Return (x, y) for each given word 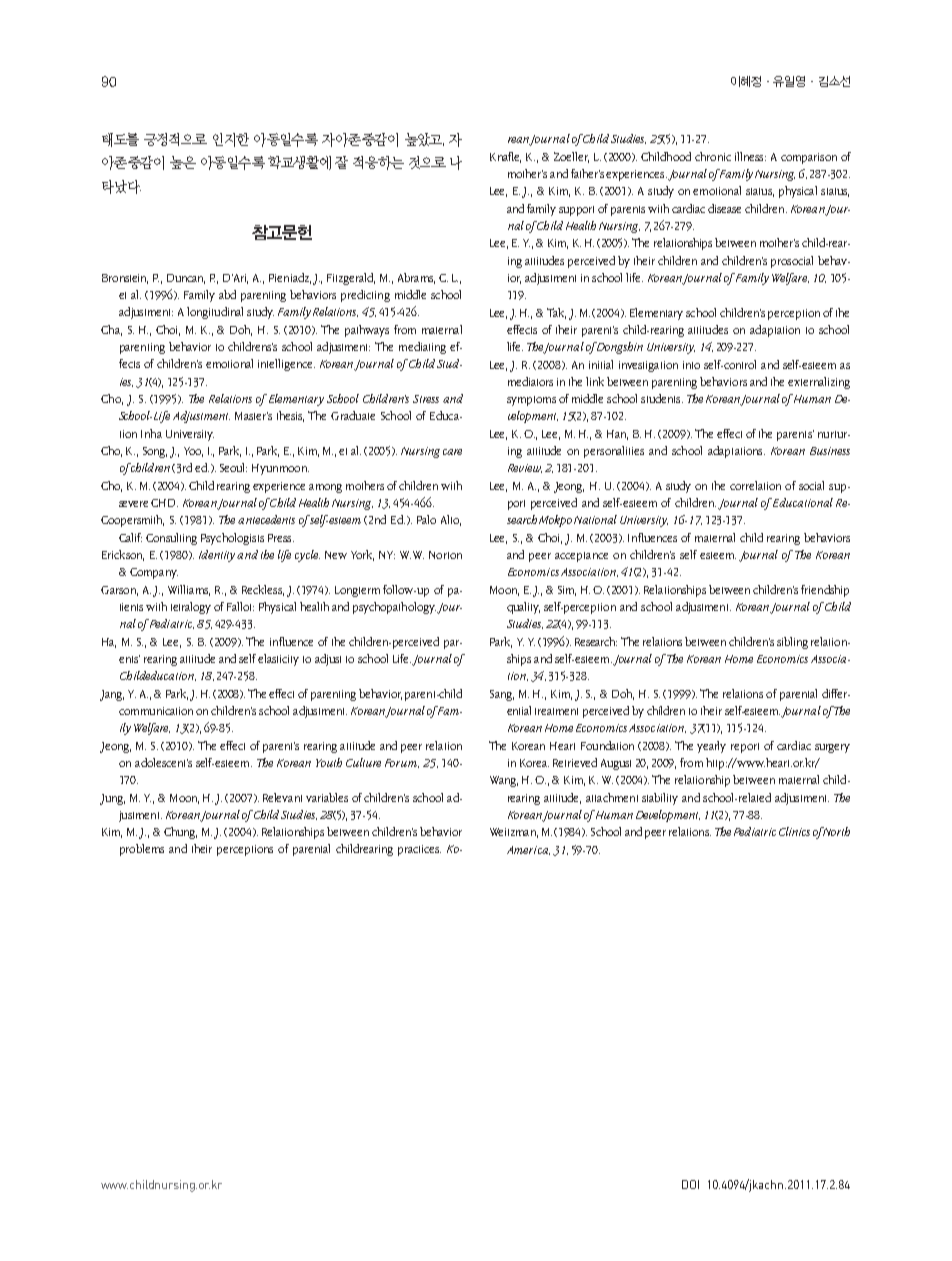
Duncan (186, 279)
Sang (502, 695)
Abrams (416, 278)
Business (830, 451)
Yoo (193, 452)
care (452, 452)
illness (750, 156)
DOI (690, 1184)
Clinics (794, 831)
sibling (792, 643)
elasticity (278, 660)
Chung (180, 833)
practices (419, 850)
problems (142, 850)
